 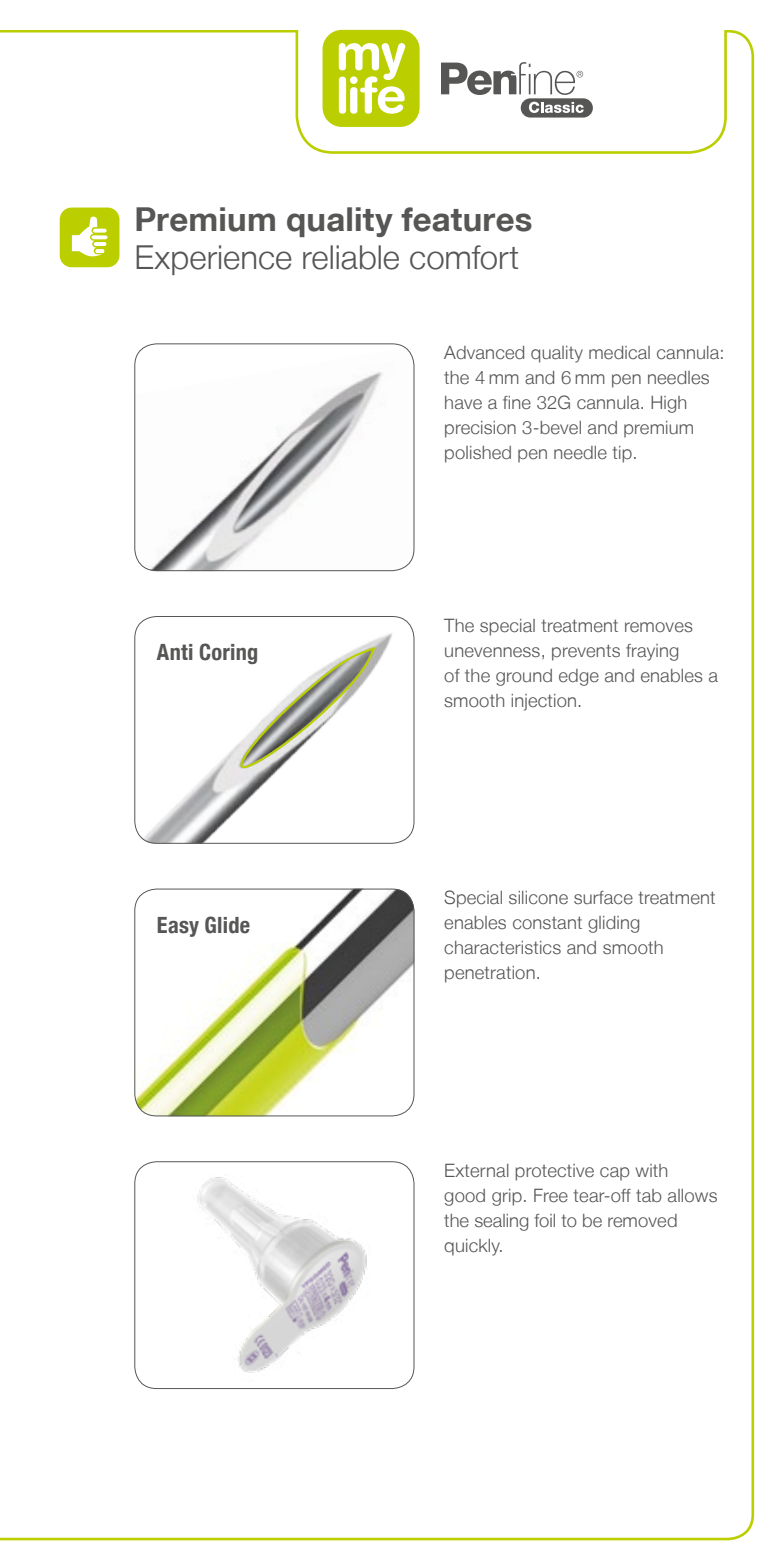 I want to click on good, so click(x=464, y=1197).
